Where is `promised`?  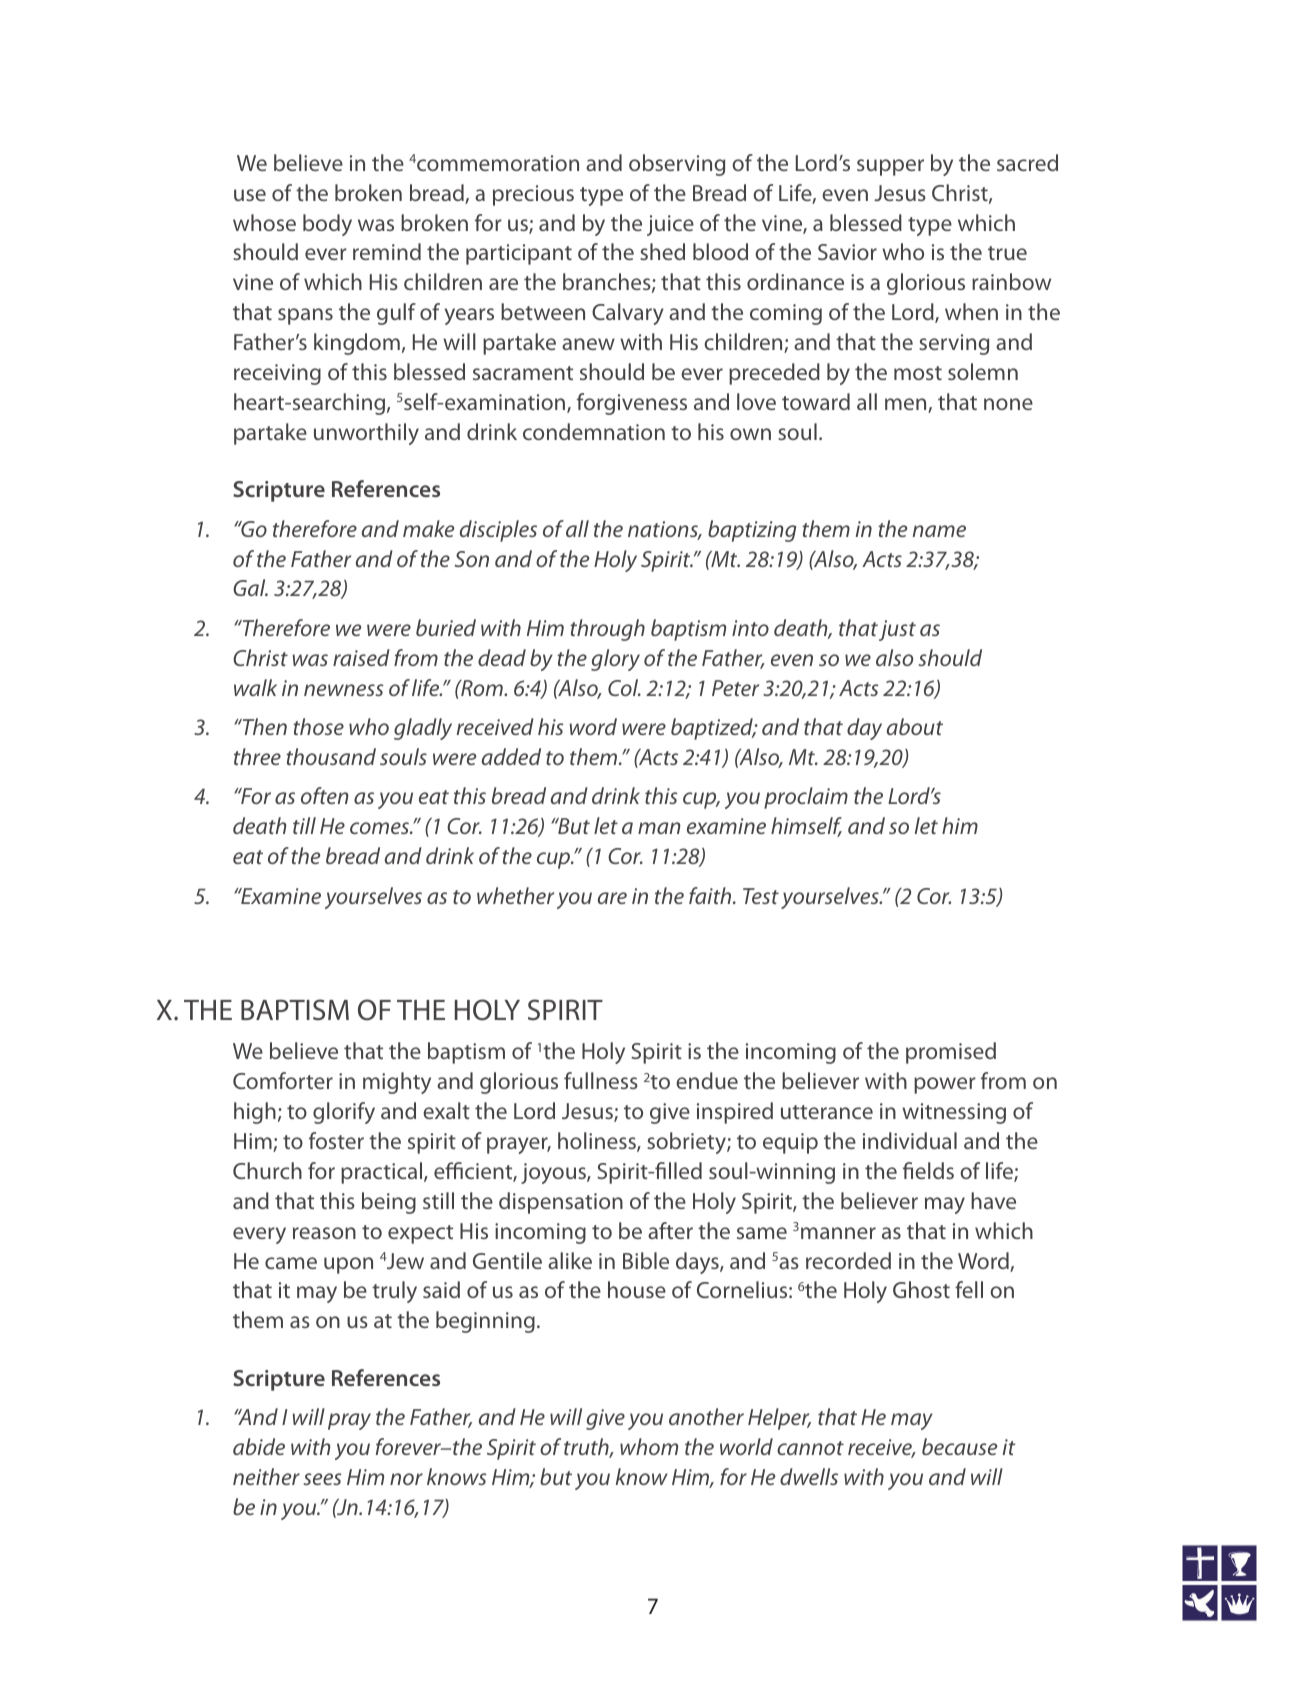
promised is located at coordinates (951, 1053).
